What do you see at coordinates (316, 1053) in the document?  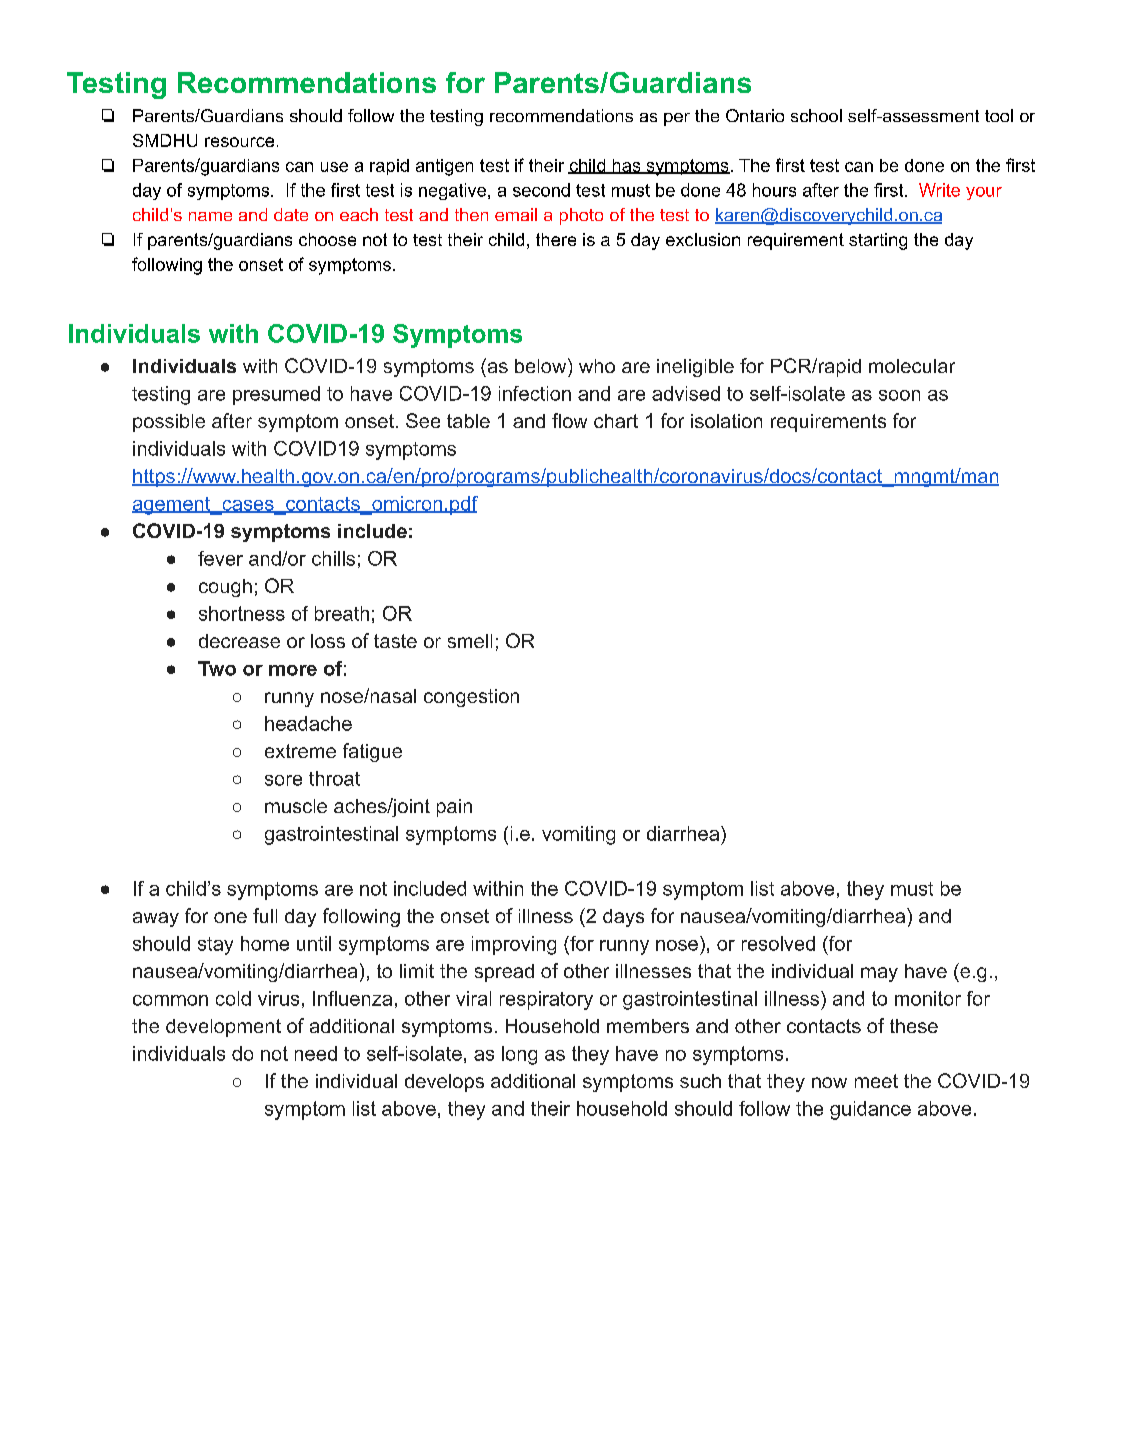 I see `need` at bounding box center [316, 1053].
